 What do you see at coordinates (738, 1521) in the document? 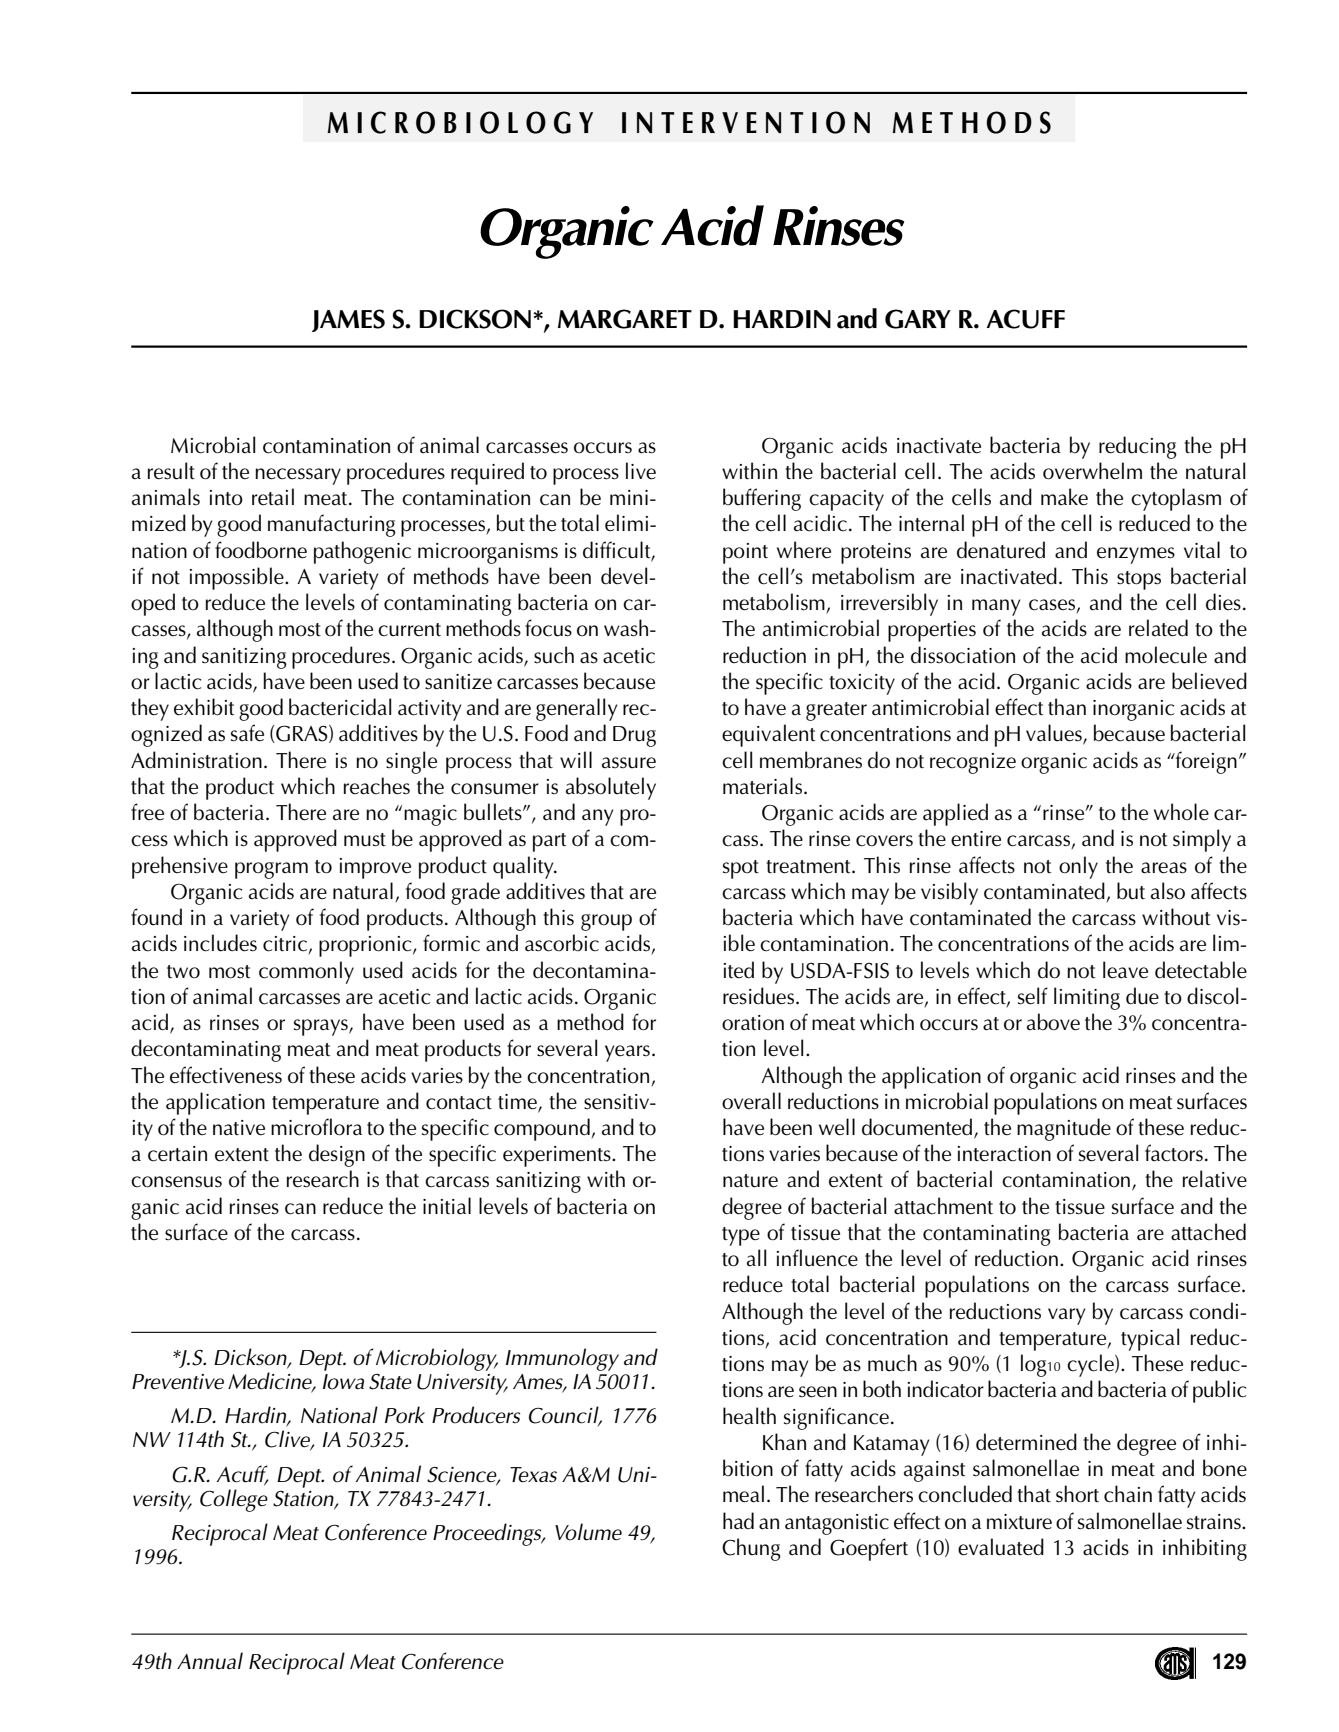
I see `had` at bounding box center [738, 1521].
